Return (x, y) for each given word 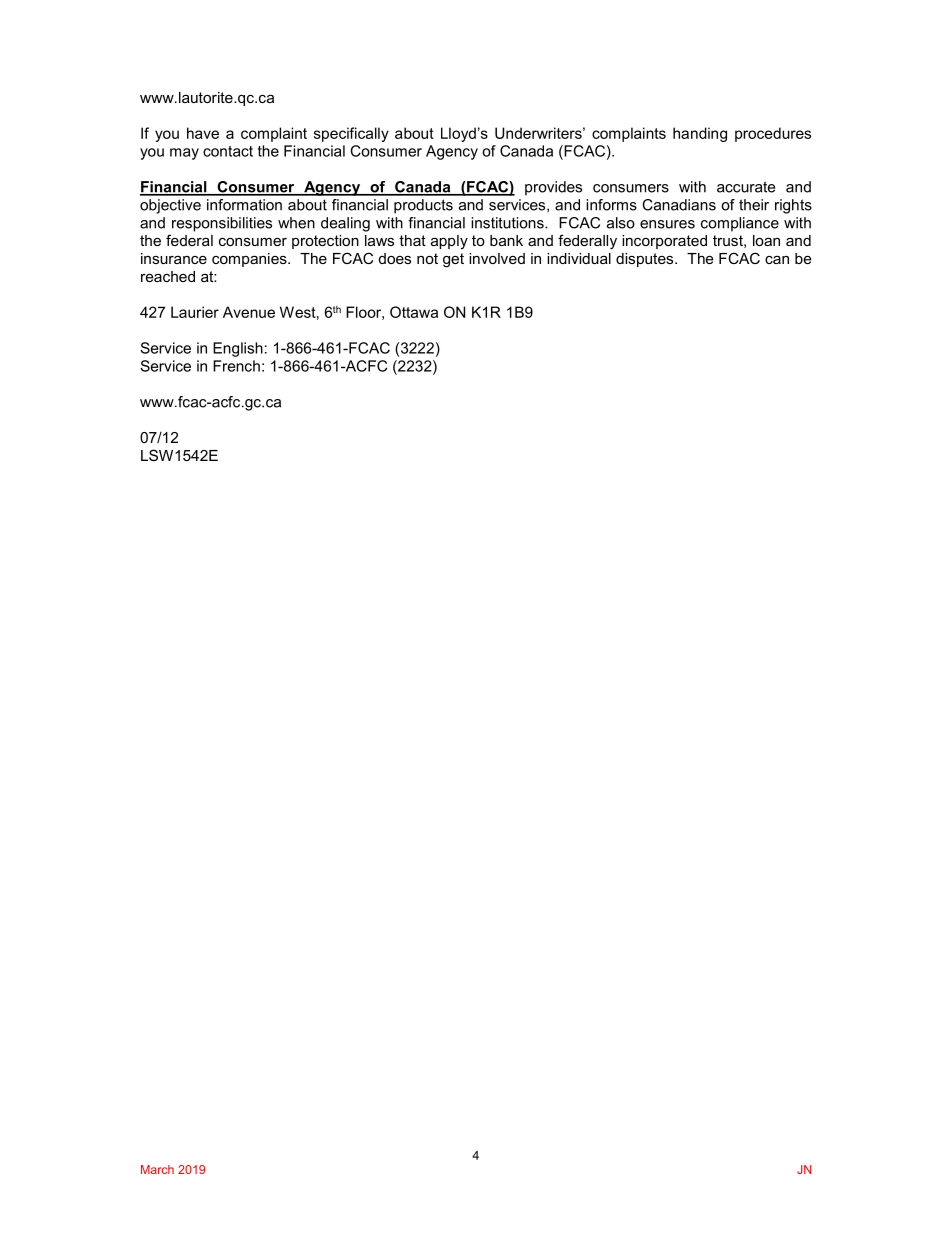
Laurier (195, 312)
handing (700, 134)
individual (579, 258)
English (238, 349)
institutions (508, 223)
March (157, 1169)
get (453, 260)
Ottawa (414, 312)
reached (168, 276)
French (236, 366)
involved (497, 258)
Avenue (249, 312)
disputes (646, 260)
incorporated (664, 242)
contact (228, 151)
